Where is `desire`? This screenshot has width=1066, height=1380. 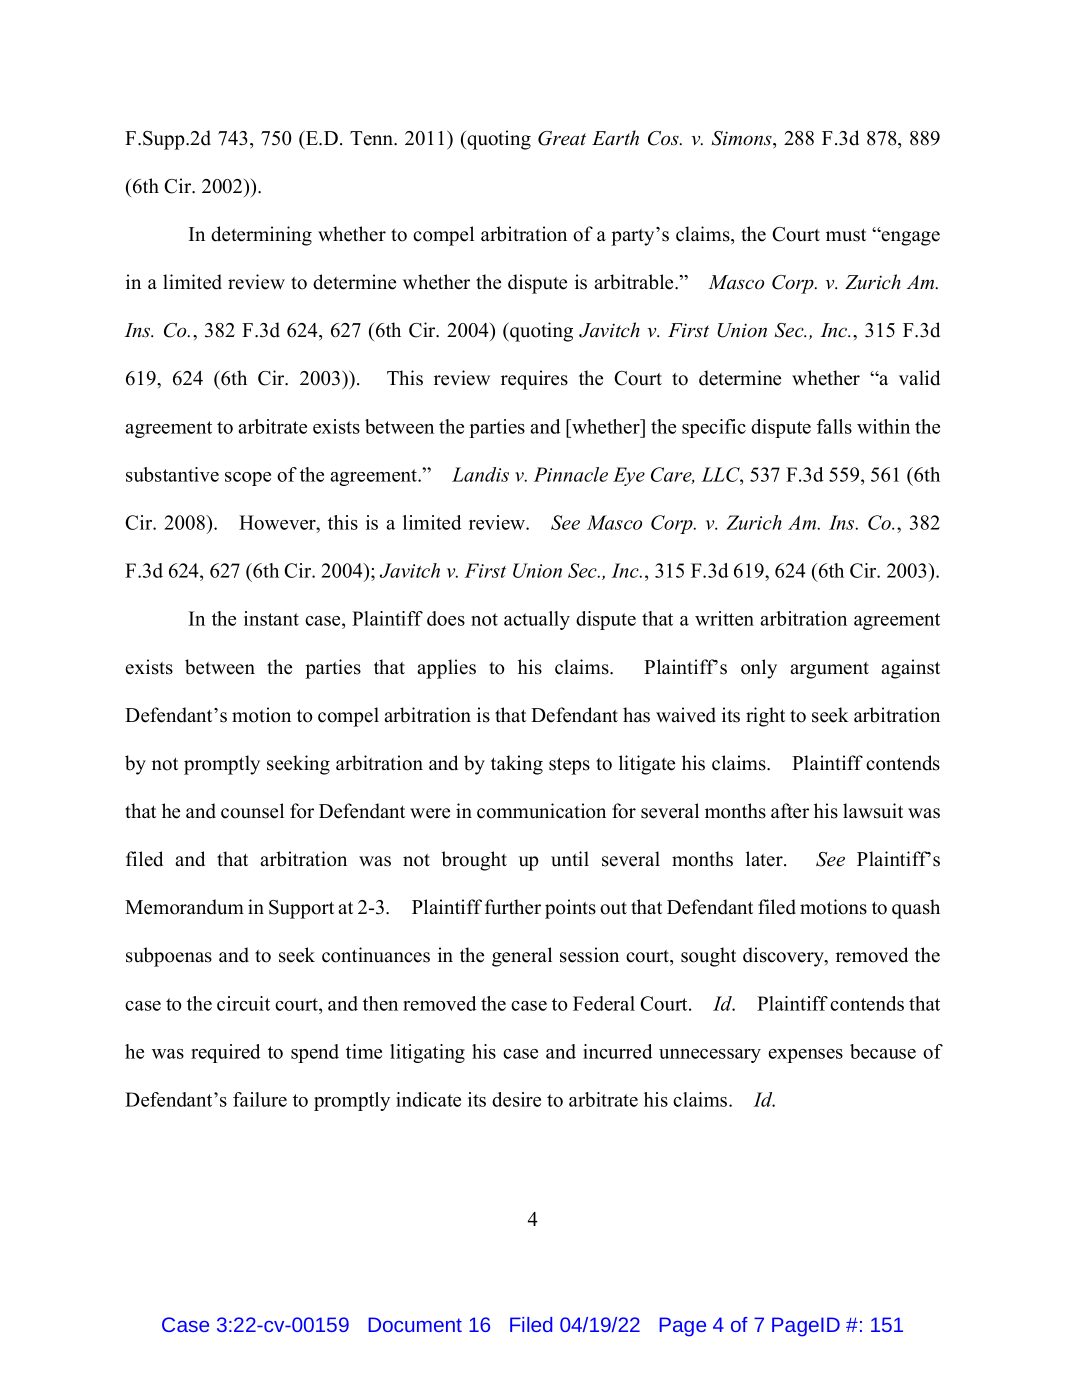 desire is located at coordinates (516, 1099).
